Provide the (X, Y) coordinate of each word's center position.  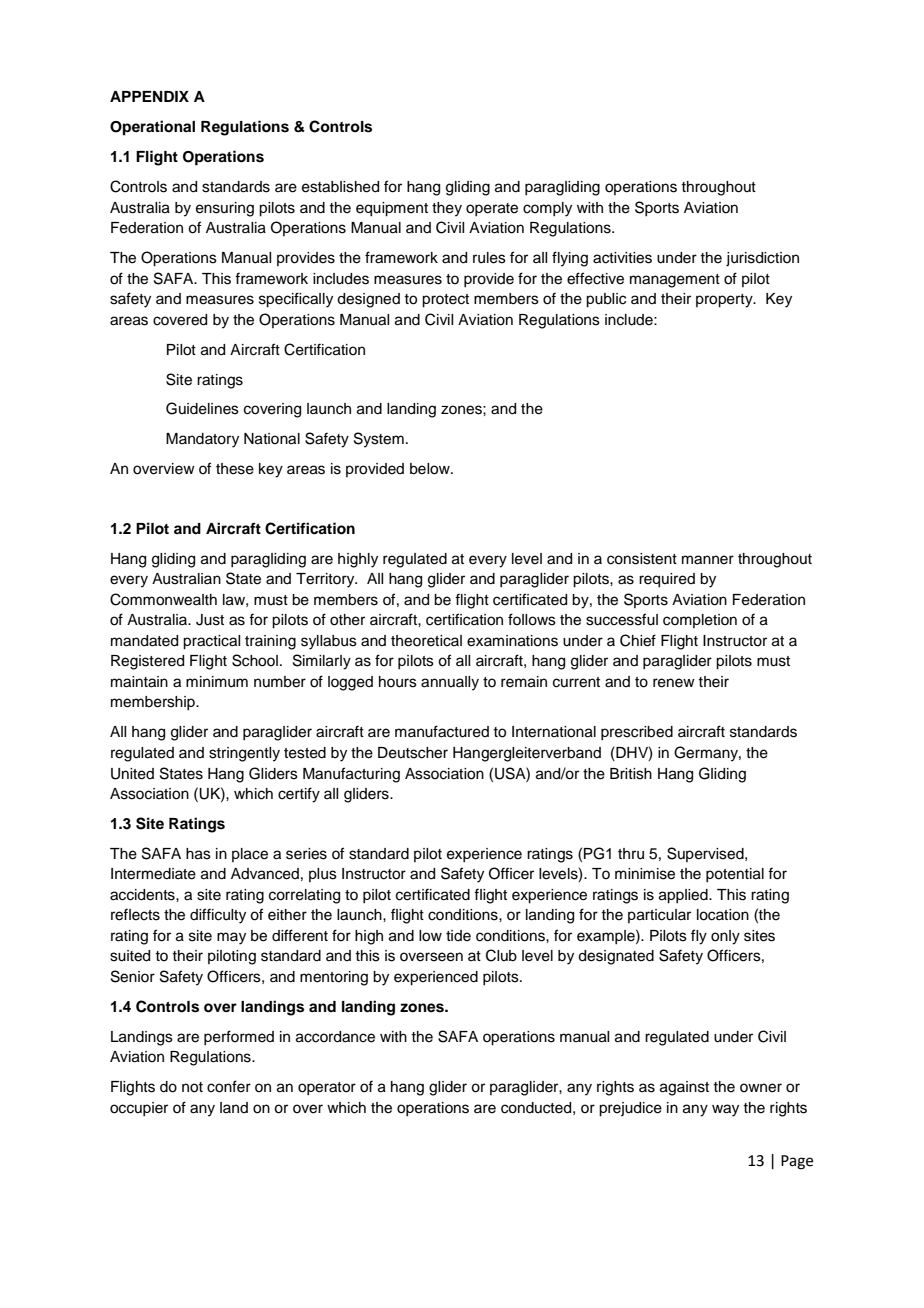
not (192, 1087)
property (725, 301)
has (198, 854)
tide (458, 936)
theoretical (426, 641)
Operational (152, 128)
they (447, 209)
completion (700, 621)
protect (445, 301)
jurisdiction (762, 259)
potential (735, 875)
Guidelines (202, 408)
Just (210, 620)
